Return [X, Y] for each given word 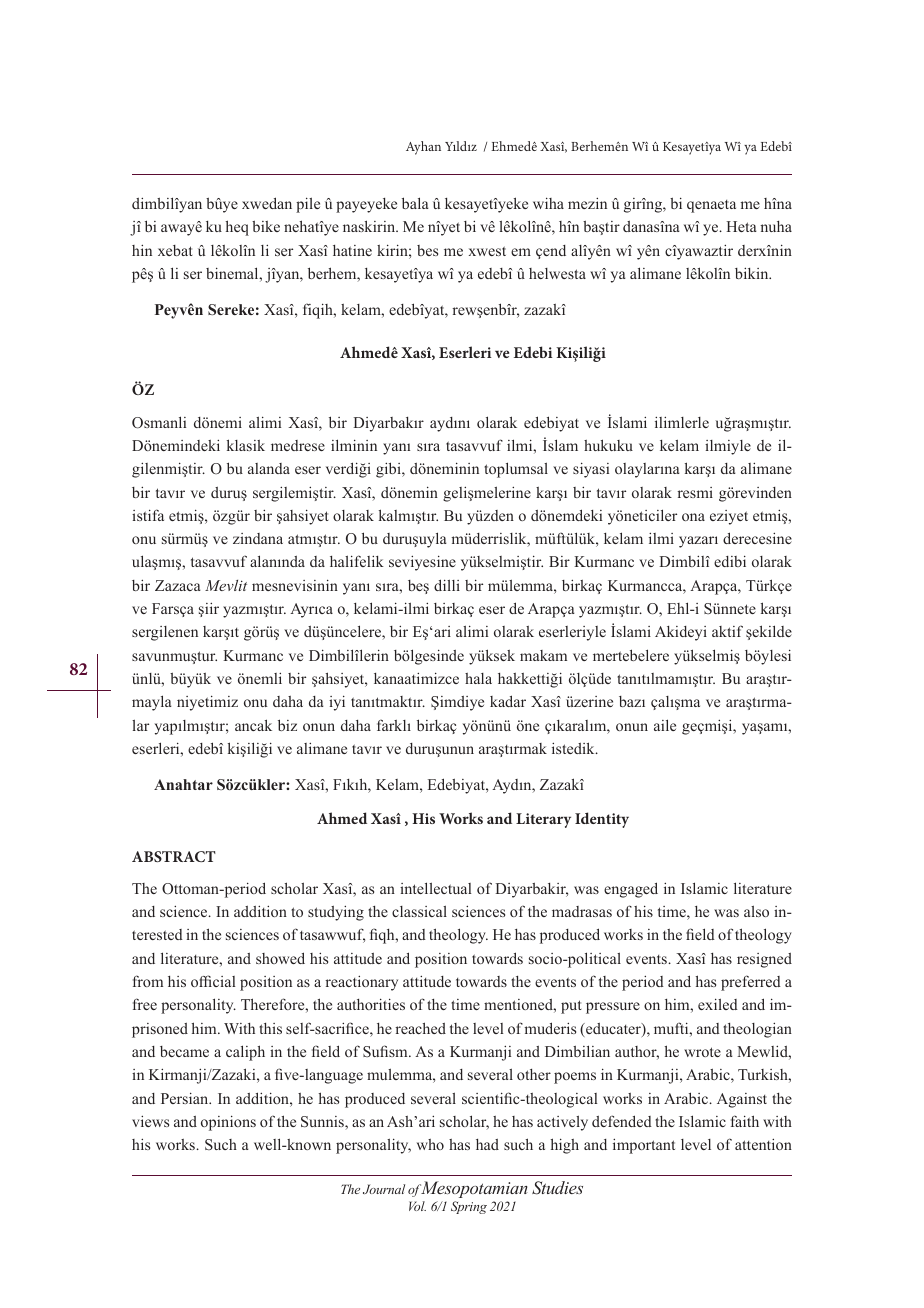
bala [415, 203]
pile [308, 205]
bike [266, 226]
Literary [543, 820]
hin [142, 250]
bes [427, 250]
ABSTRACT [174, 856]
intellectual [436, 888]
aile [665, 725]
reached [420, 1028]
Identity [602, 820]
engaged [631, 890]
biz [287, 725]
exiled [718, 1004]
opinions [228, 1123]
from [148, 981]
